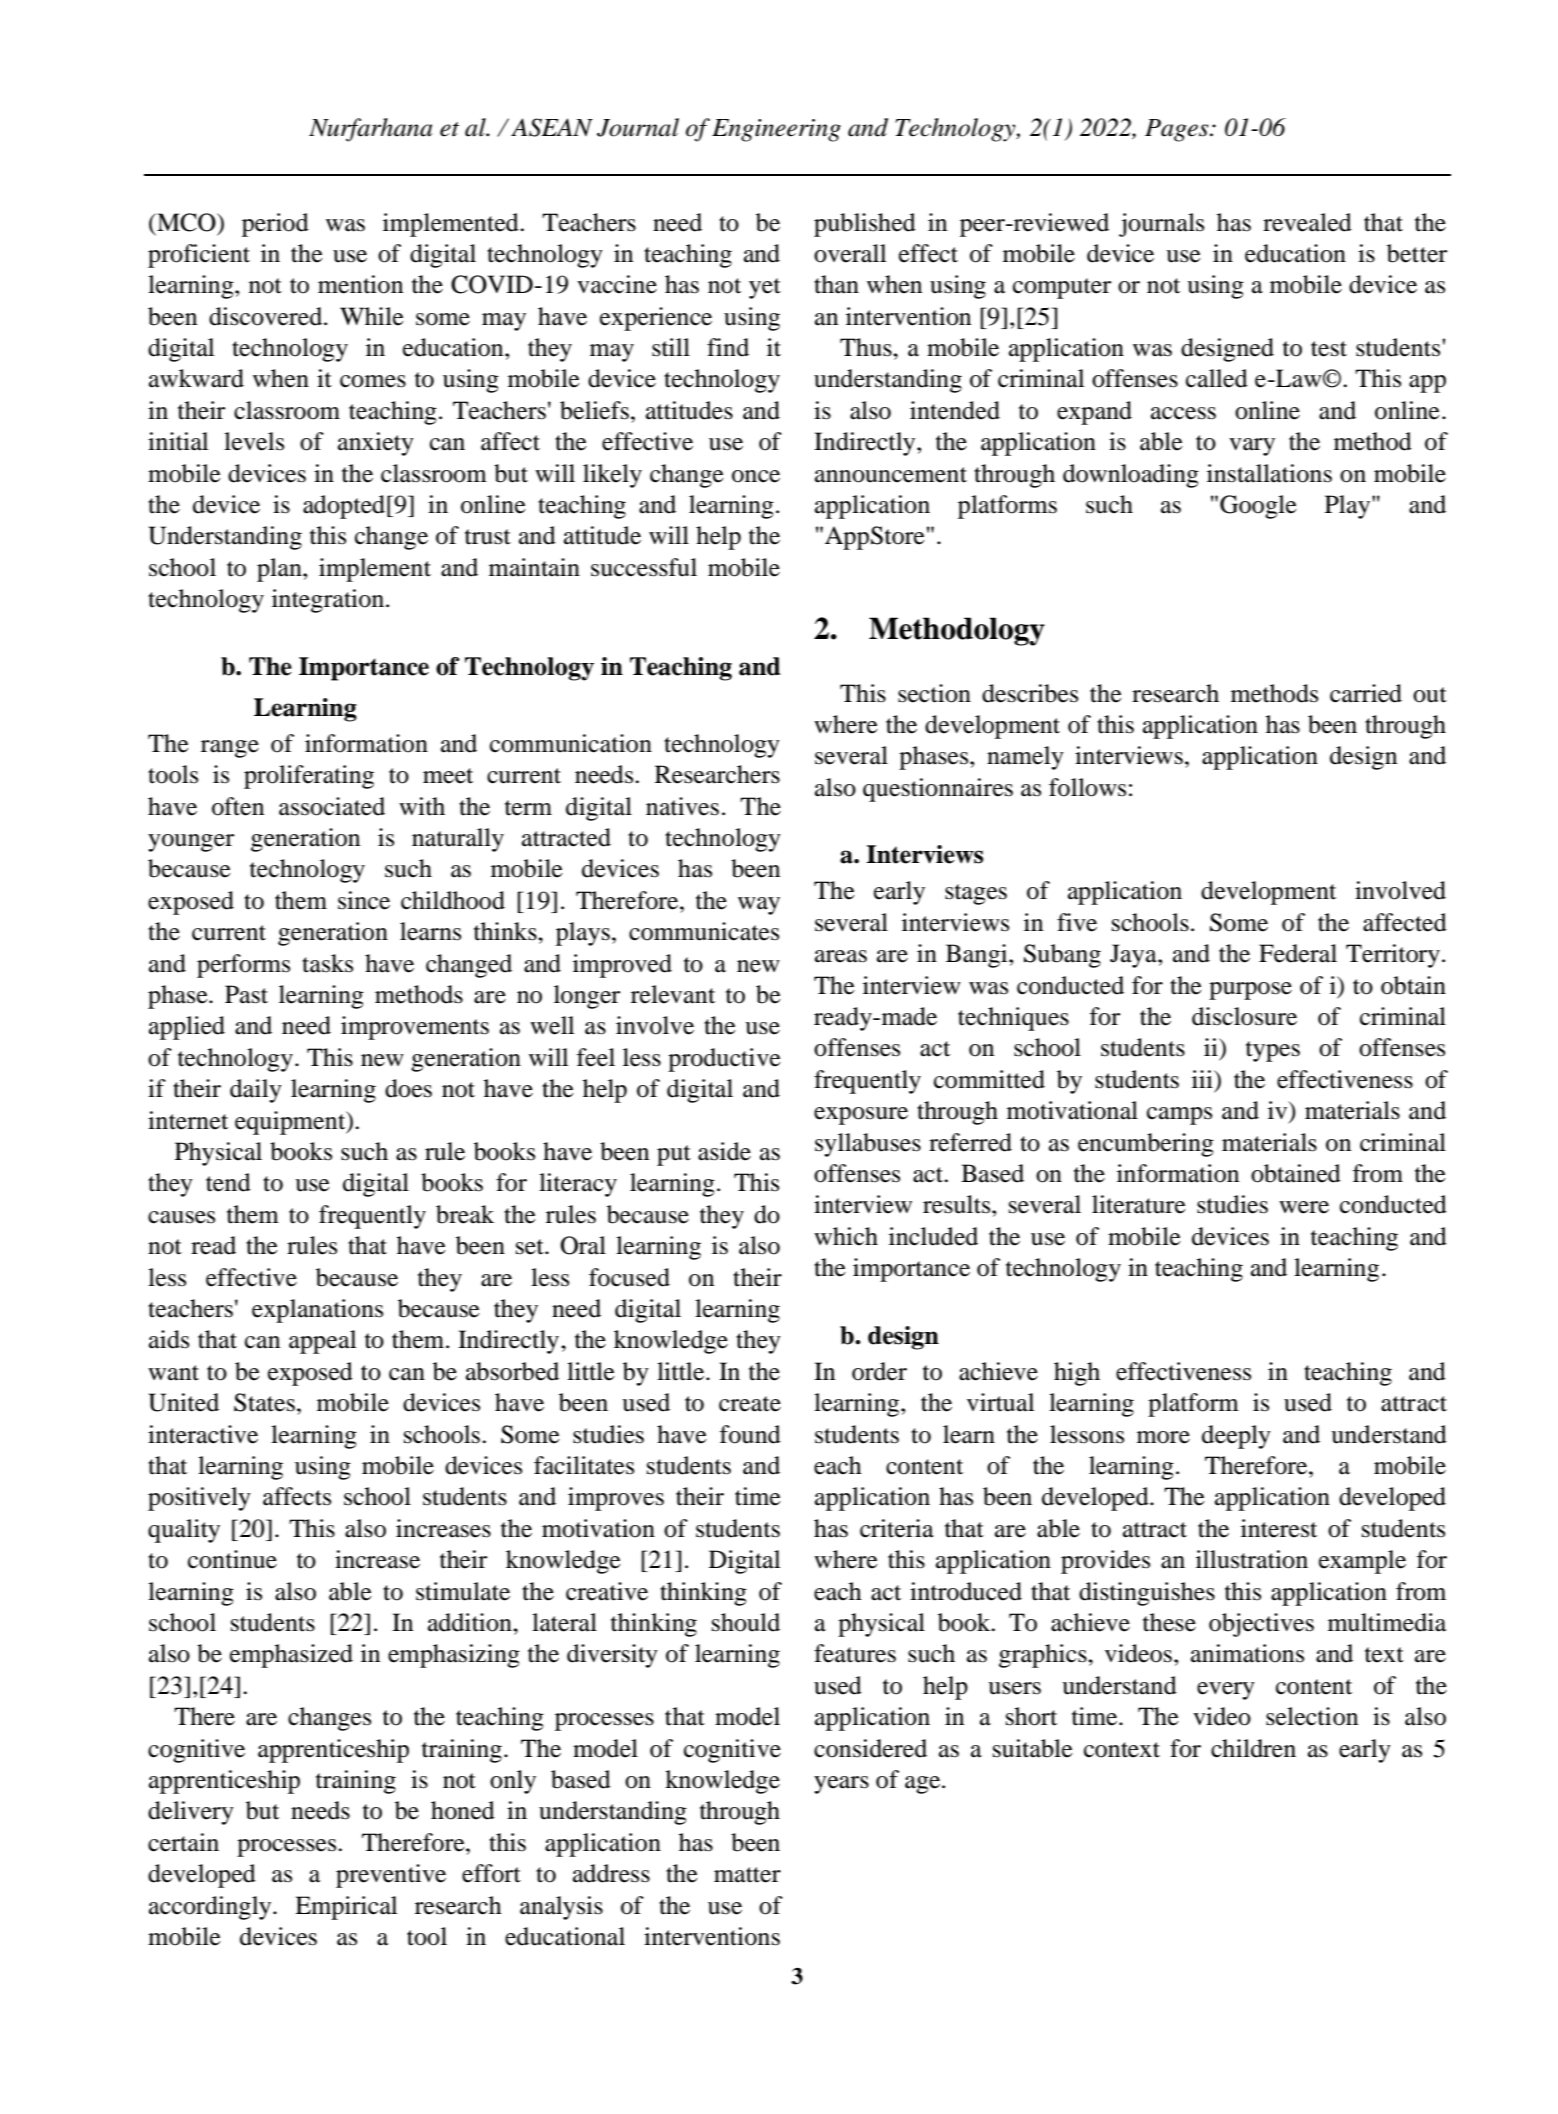 The height and width of the screenshot is (2114, 1558). Describe the element at coordinates (391, 1876) in the screenshot. I see `preventive` at that location.
